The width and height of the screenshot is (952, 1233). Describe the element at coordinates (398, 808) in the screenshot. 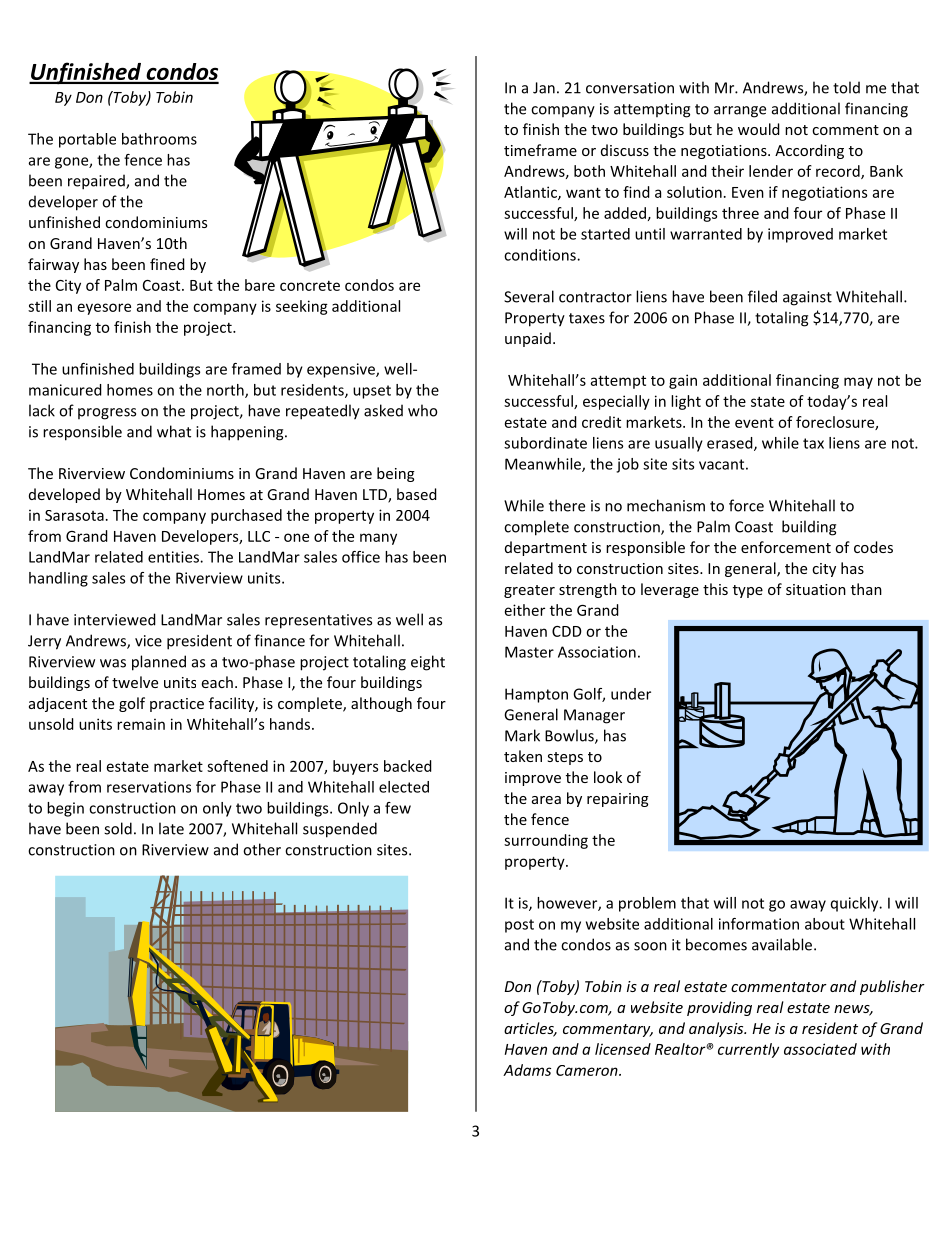

I see `few` at that location.
